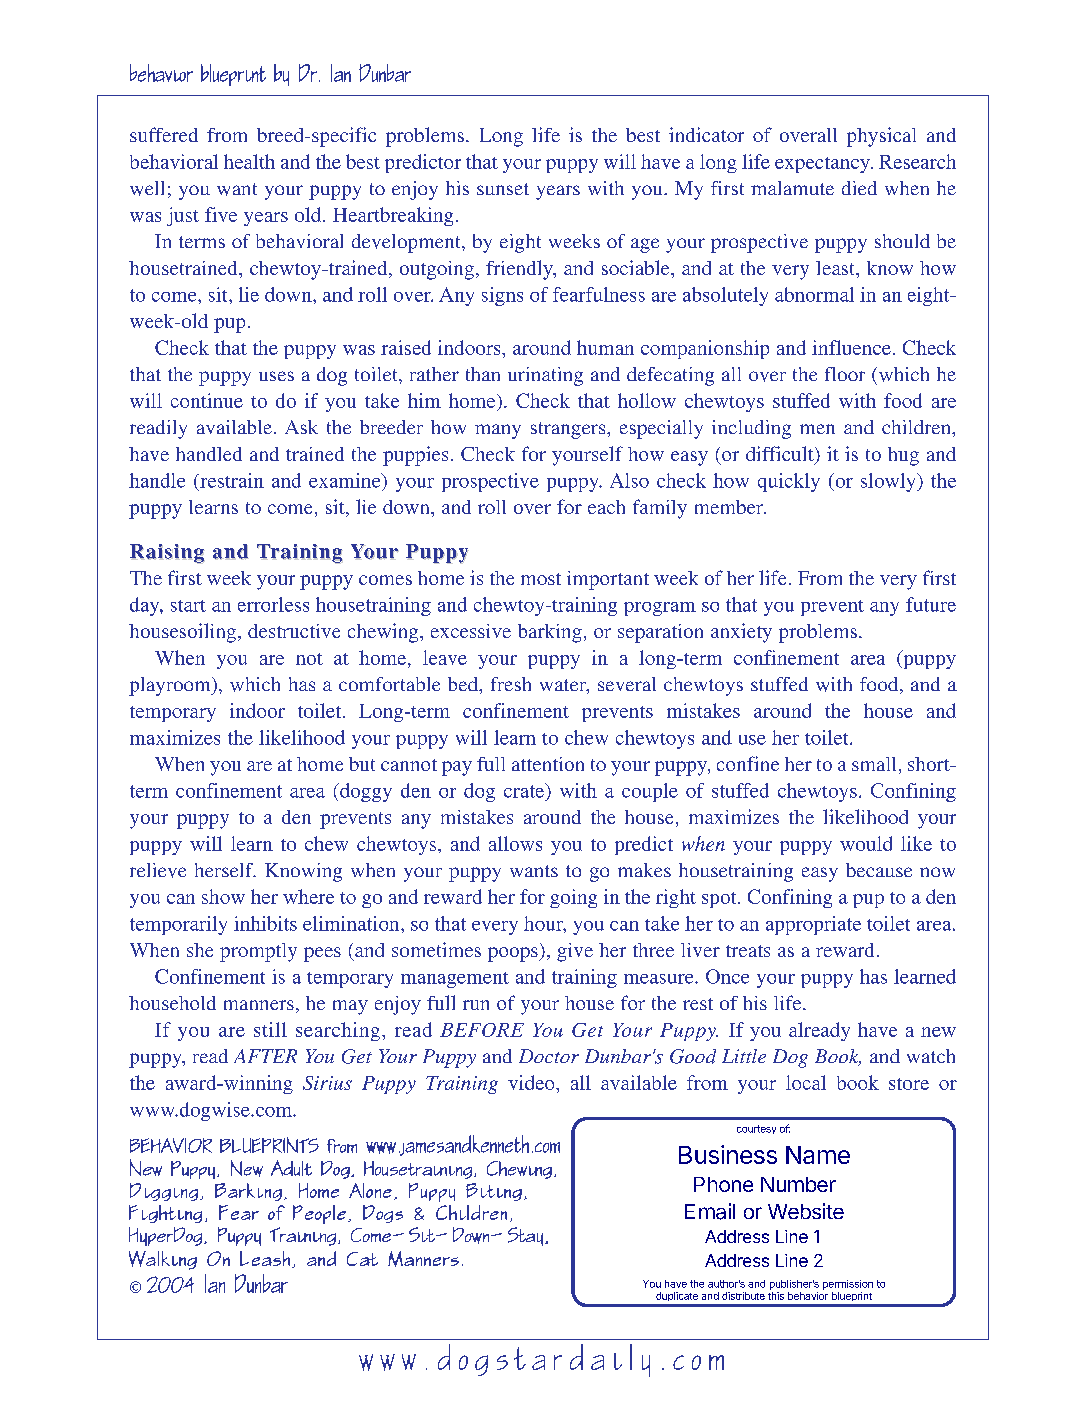 This screenshot has width=1084, height=1403. What do you see at coordinates (569, 430) in the screenshot?
I see `strangers` at bounding box center [569, 430].
